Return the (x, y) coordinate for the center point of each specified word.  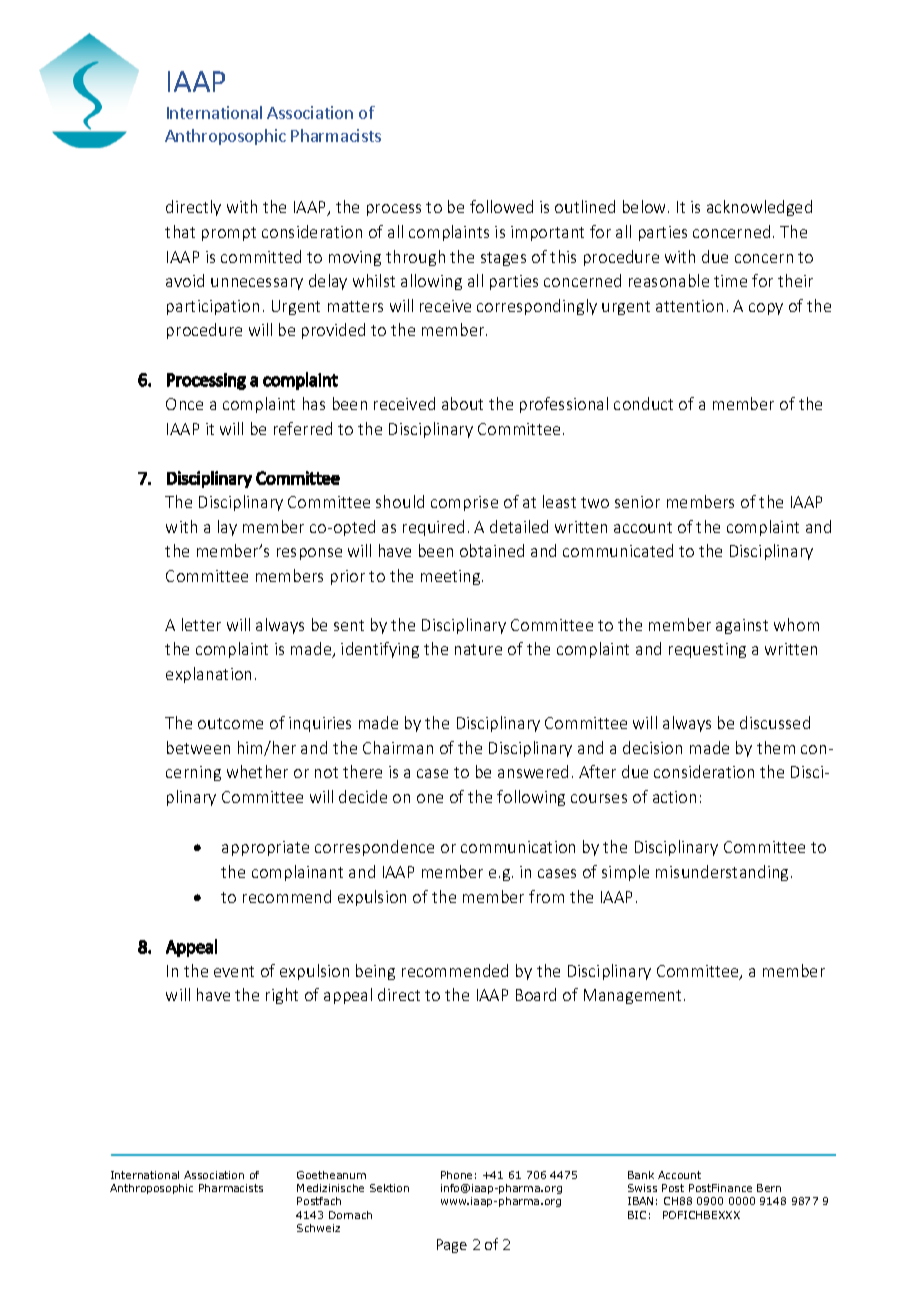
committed (261, 256)
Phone (456, 1175)
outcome (230, 723)
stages (503, 259)
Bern (769, 1188)
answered (533, 771)
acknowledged (759, 208)
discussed (775, 722)
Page (452, 1246)
